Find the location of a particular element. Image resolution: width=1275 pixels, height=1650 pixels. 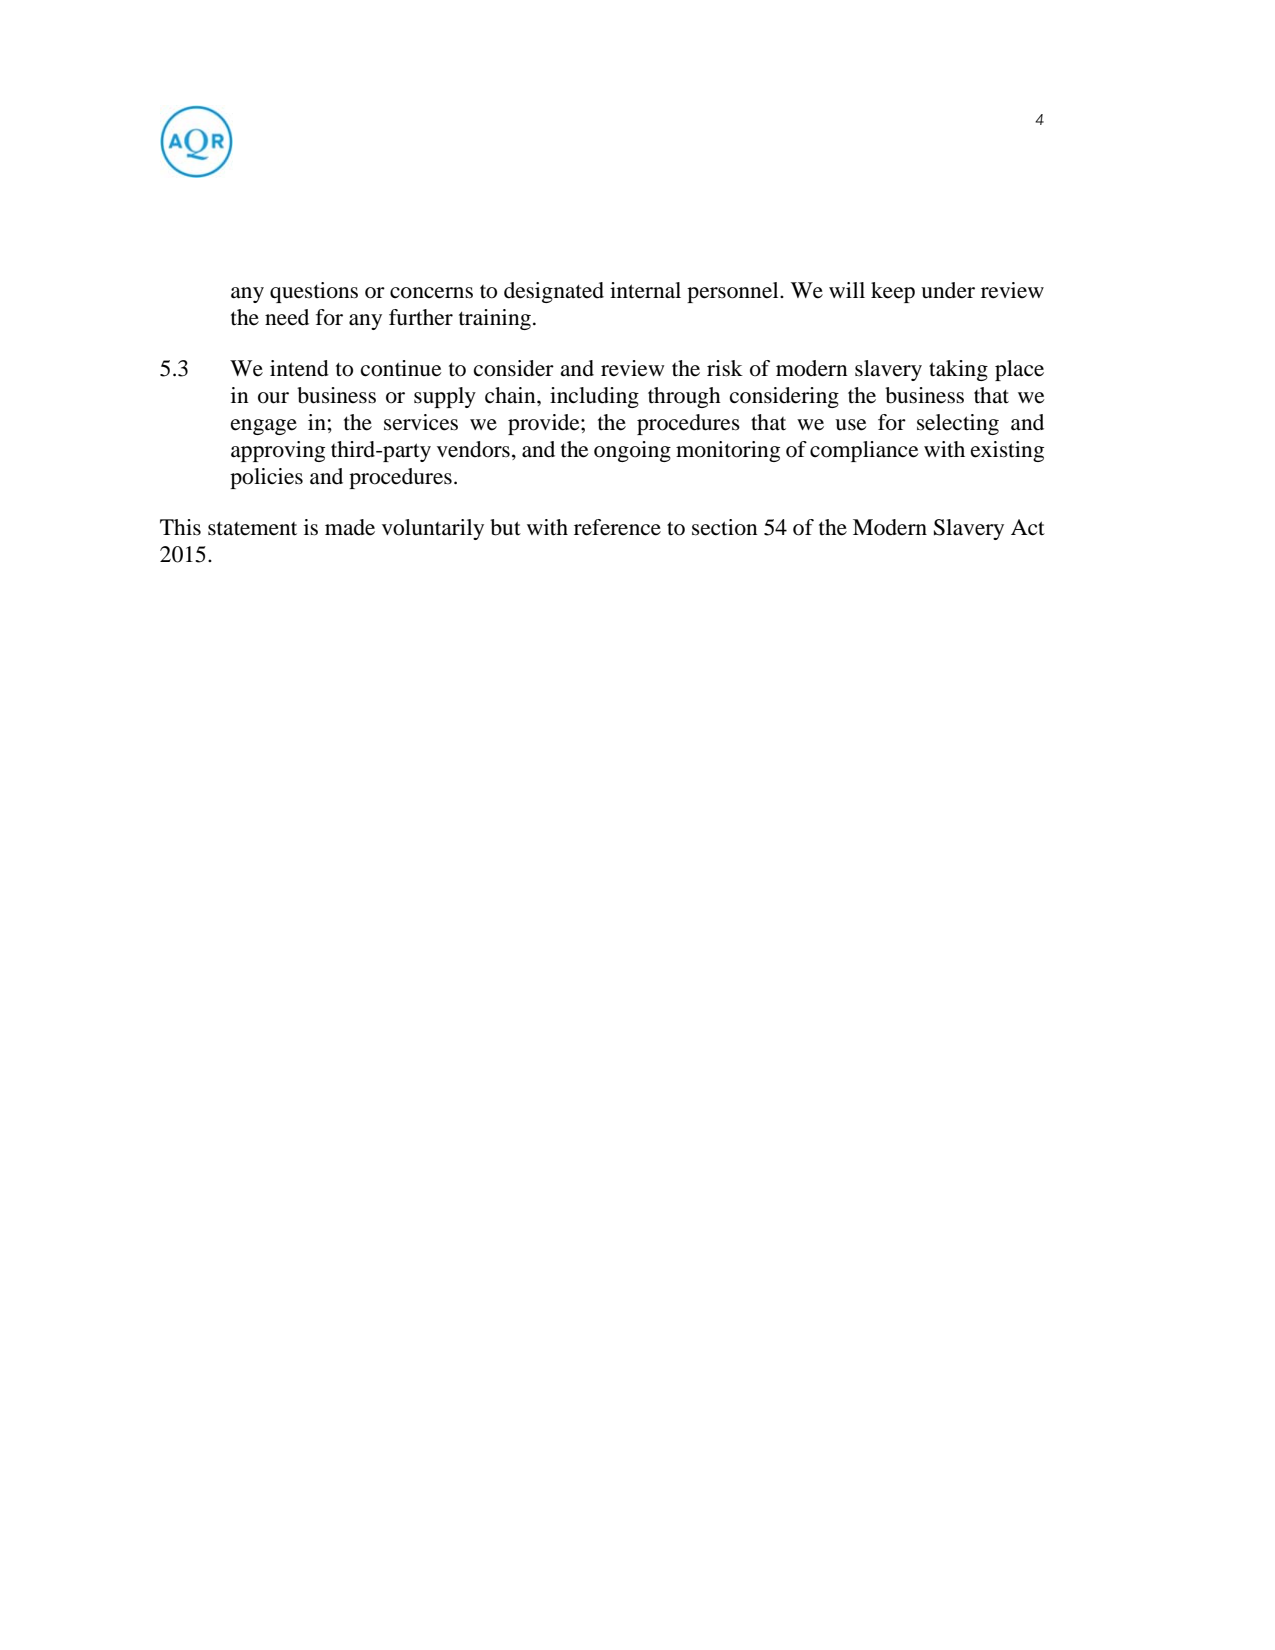

risk is located at coordinates (725, 368).
